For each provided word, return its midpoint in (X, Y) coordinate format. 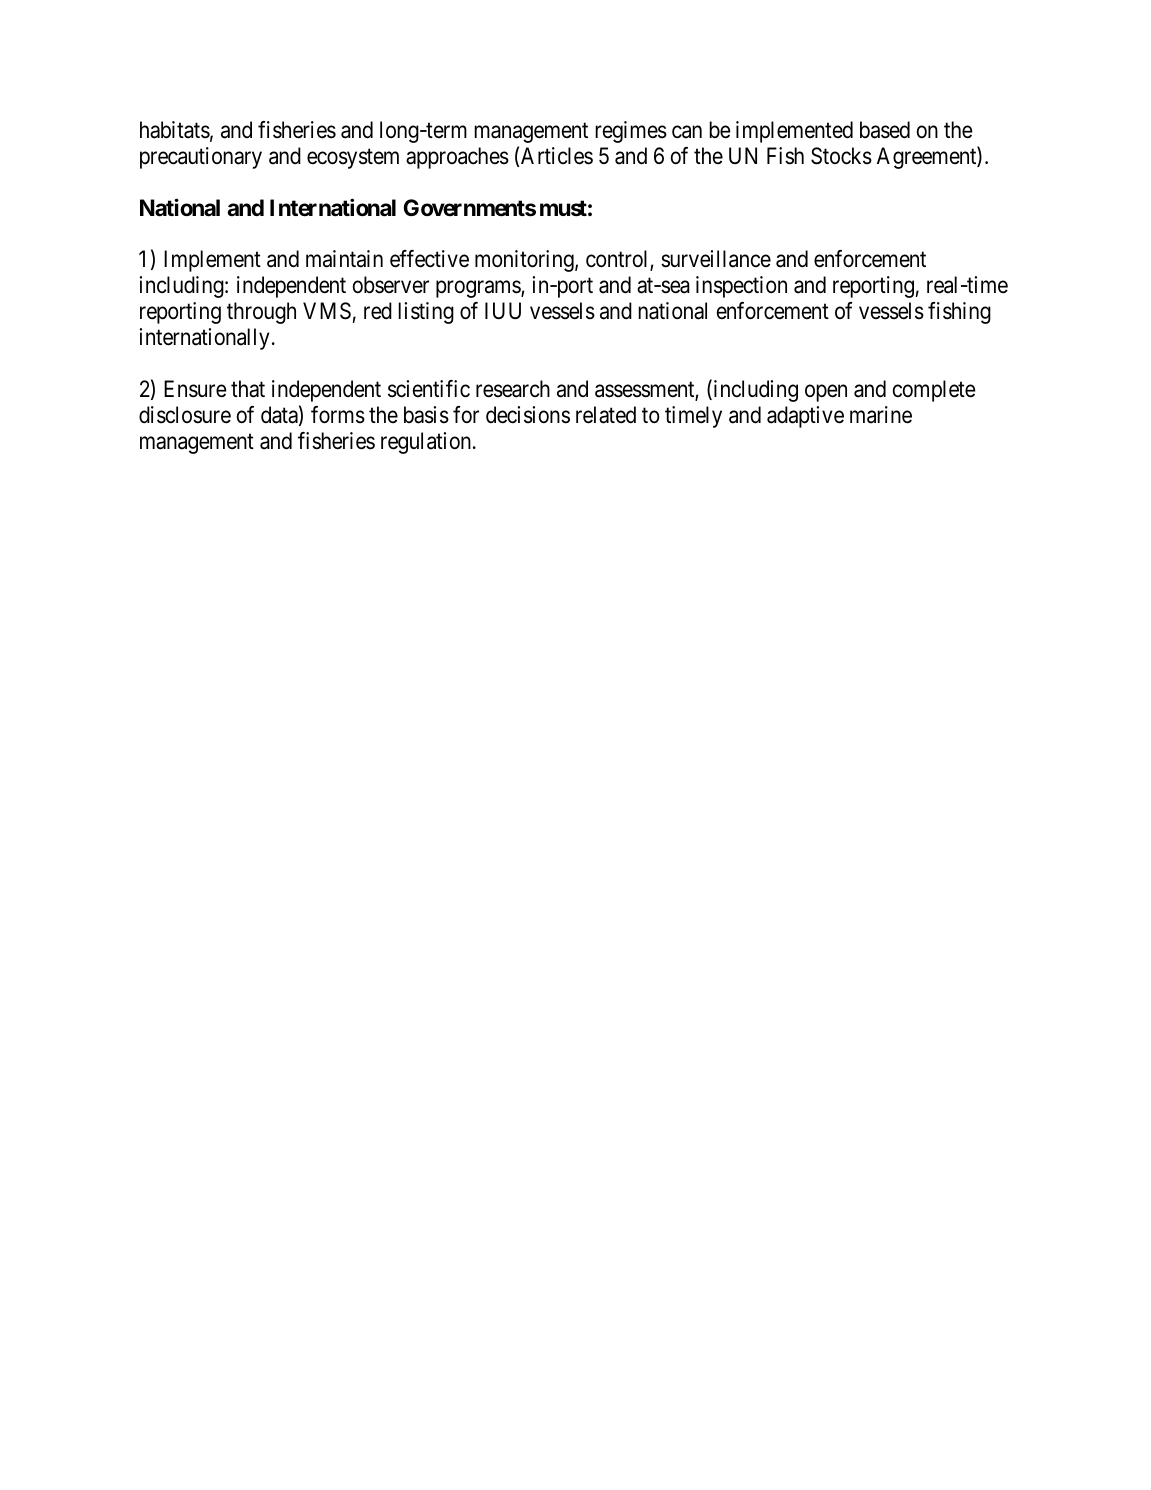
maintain (344, 259)
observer (391, 285)
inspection (741, 287)
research (513, 389)
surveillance (716, 259)
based (885, 130)
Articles (557, 156)
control (618, 260)
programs (479, 289)
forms (338, 415)
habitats (175, 130)
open (826, 393)
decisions (528, 415)
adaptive (805, 417)
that (248, 389)
